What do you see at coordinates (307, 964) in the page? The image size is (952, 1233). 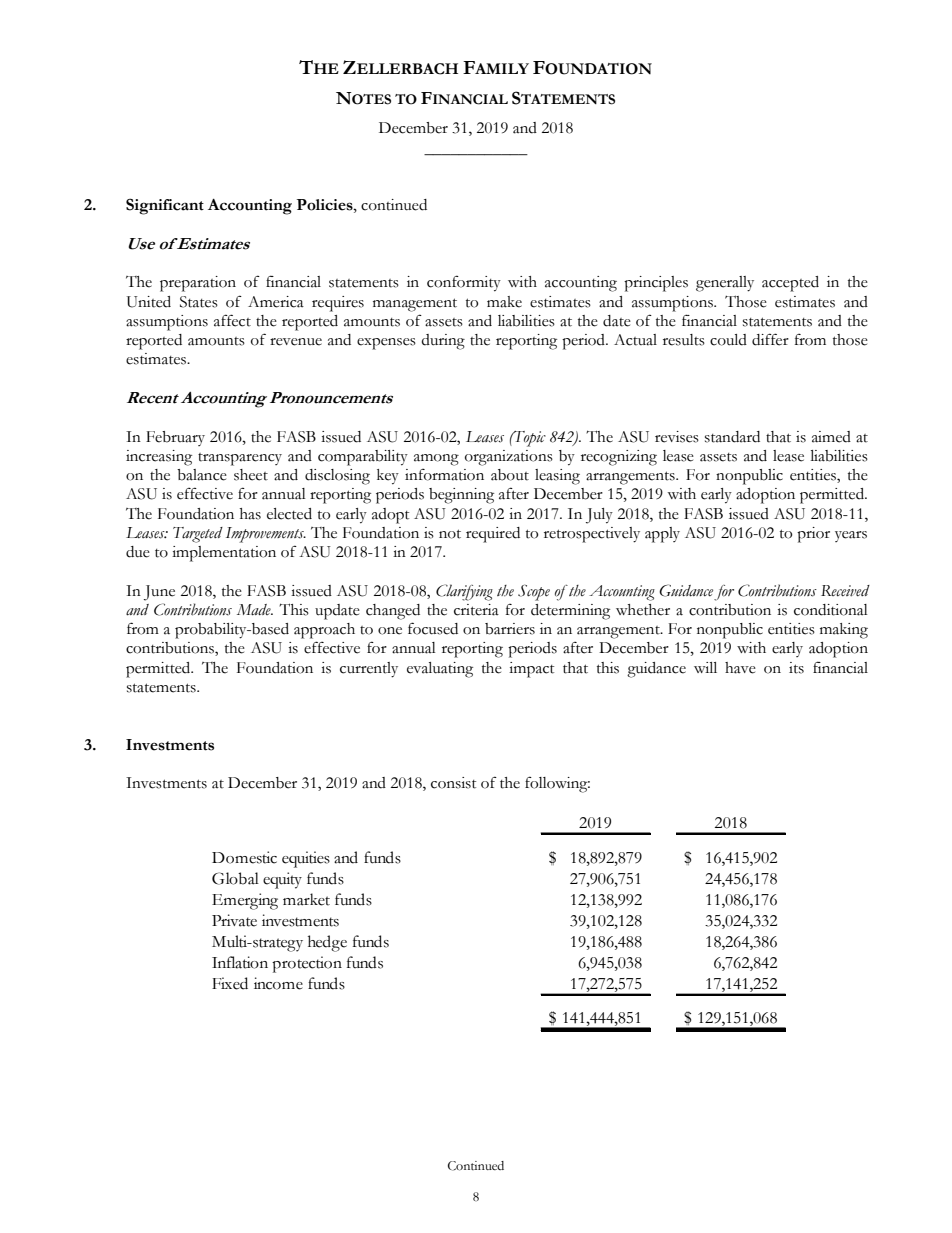 I see `protection` at bounding box center [307, 964].
